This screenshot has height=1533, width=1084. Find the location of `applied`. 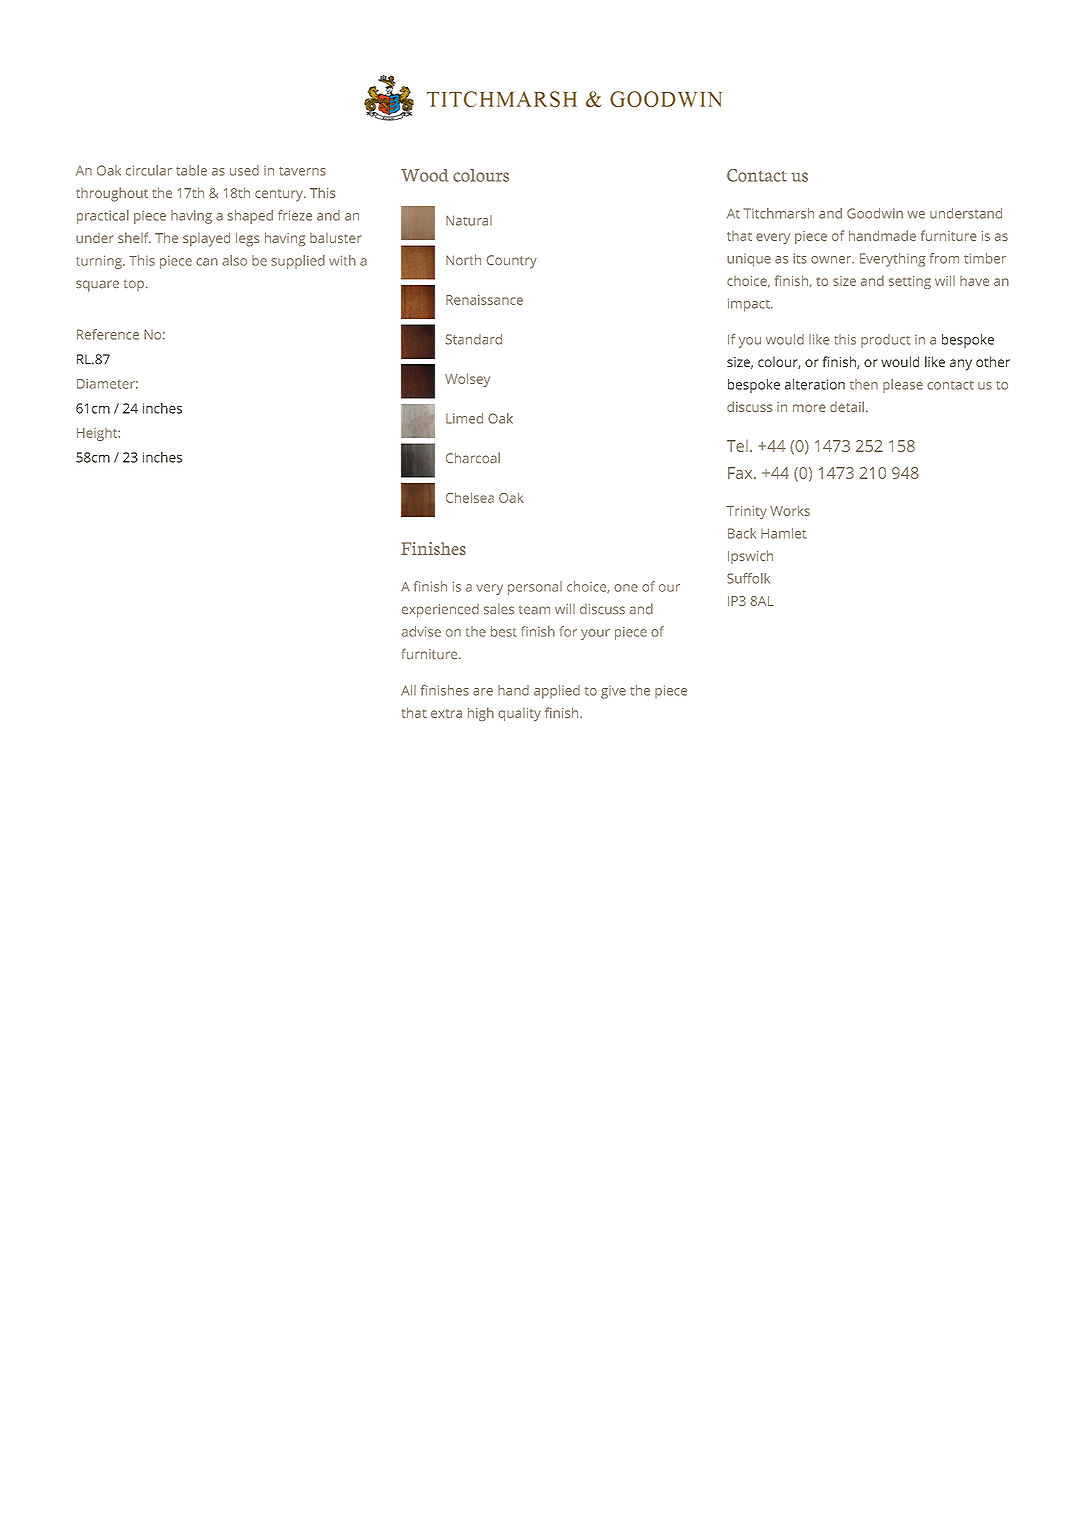

applied is located at coordinates (557, 692).
